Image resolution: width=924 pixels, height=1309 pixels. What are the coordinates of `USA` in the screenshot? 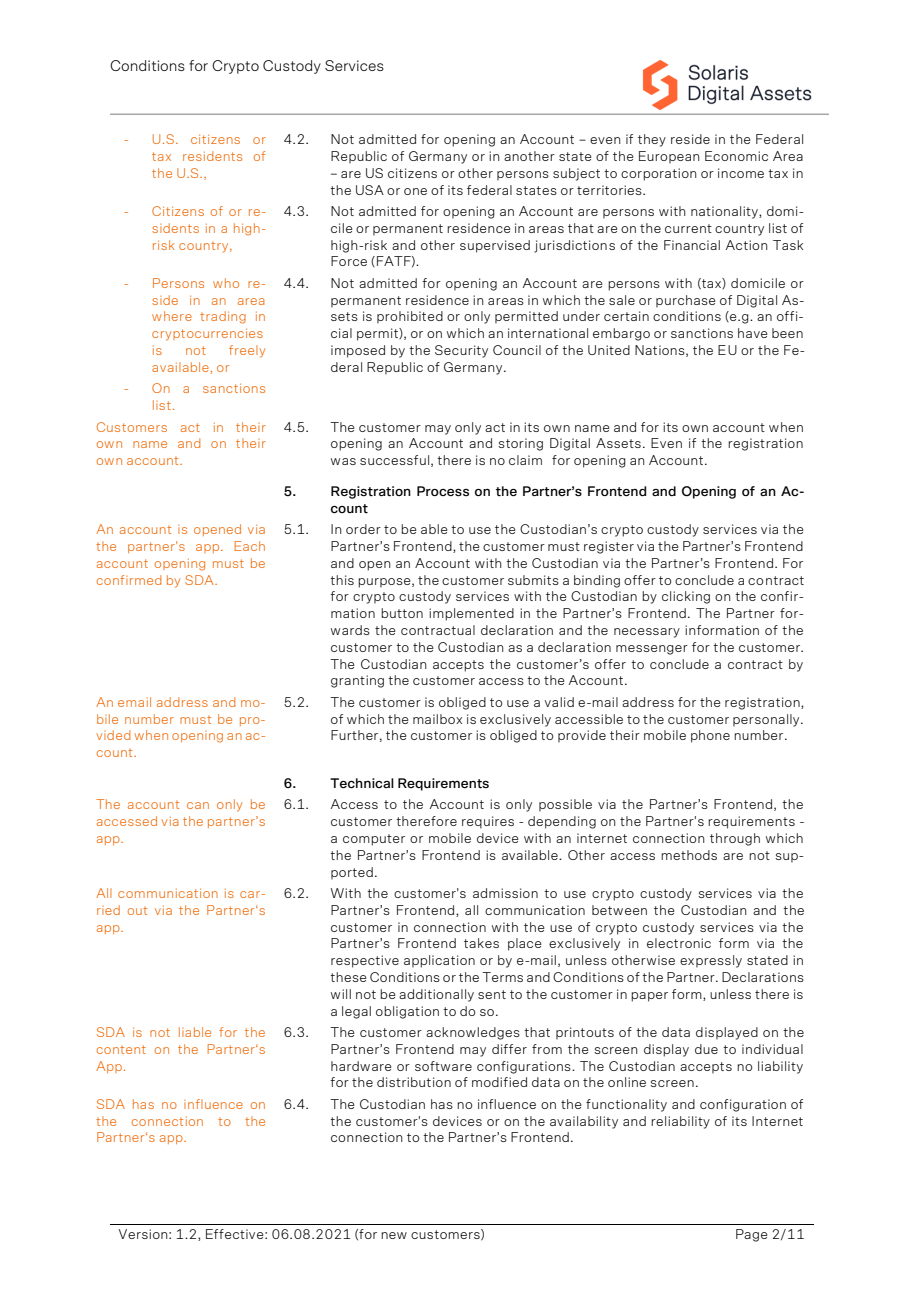 It's located at (370, 190).
